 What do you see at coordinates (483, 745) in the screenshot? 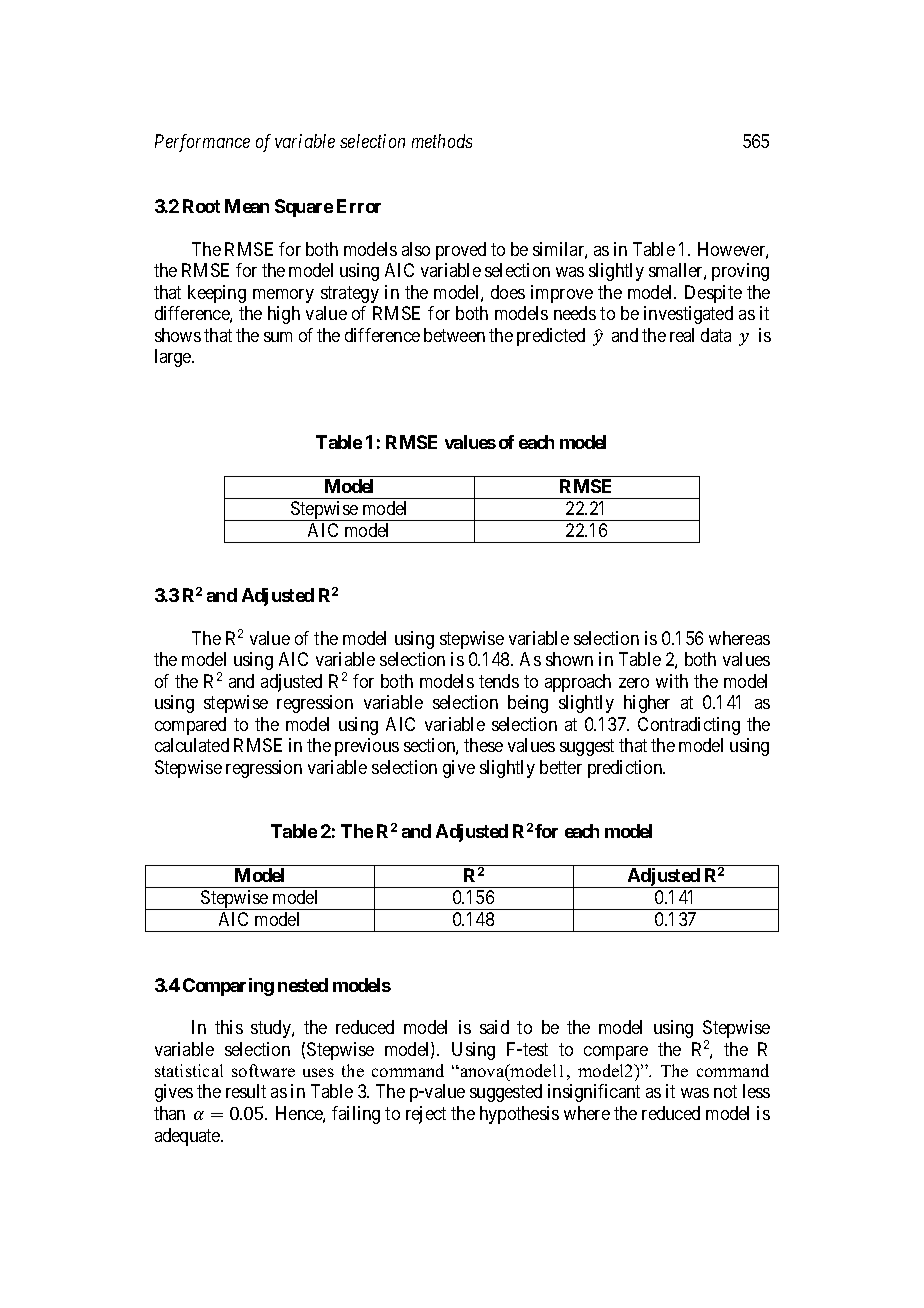
I see `these` at bounding box center [483, 745].
